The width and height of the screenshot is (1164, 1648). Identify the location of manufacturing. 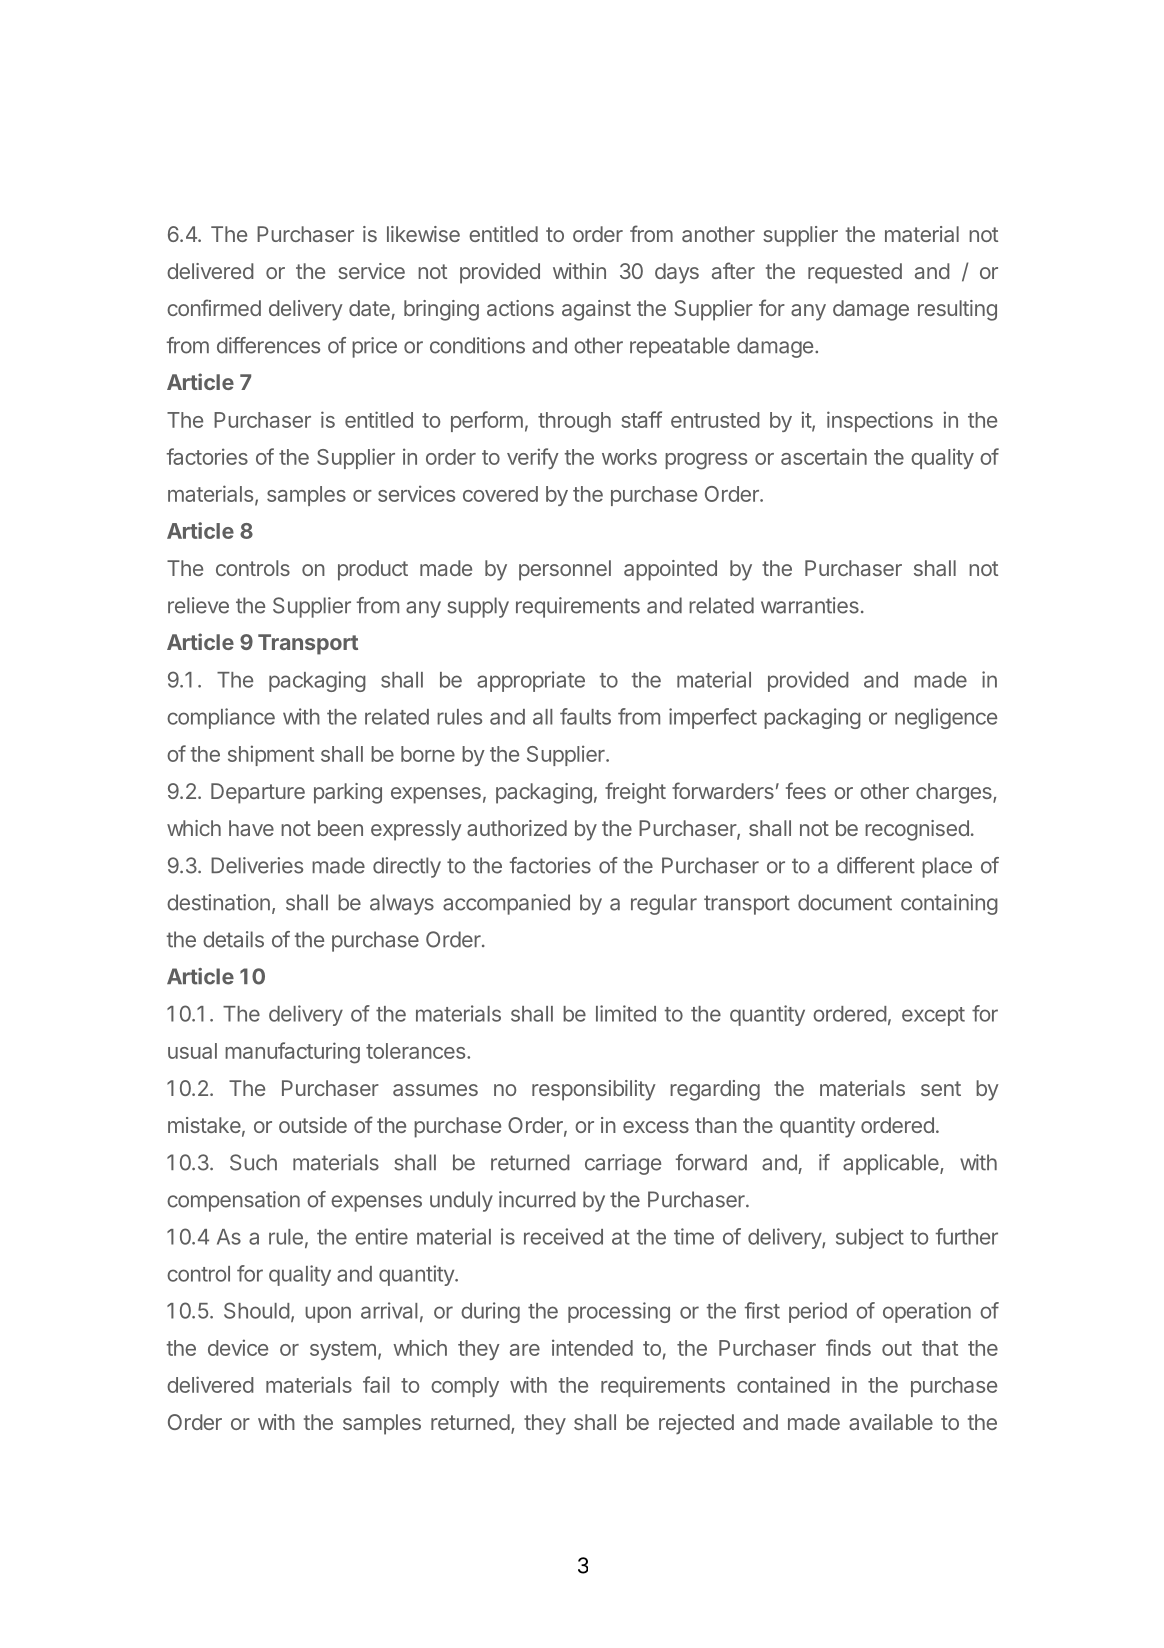
(292, 1053).
